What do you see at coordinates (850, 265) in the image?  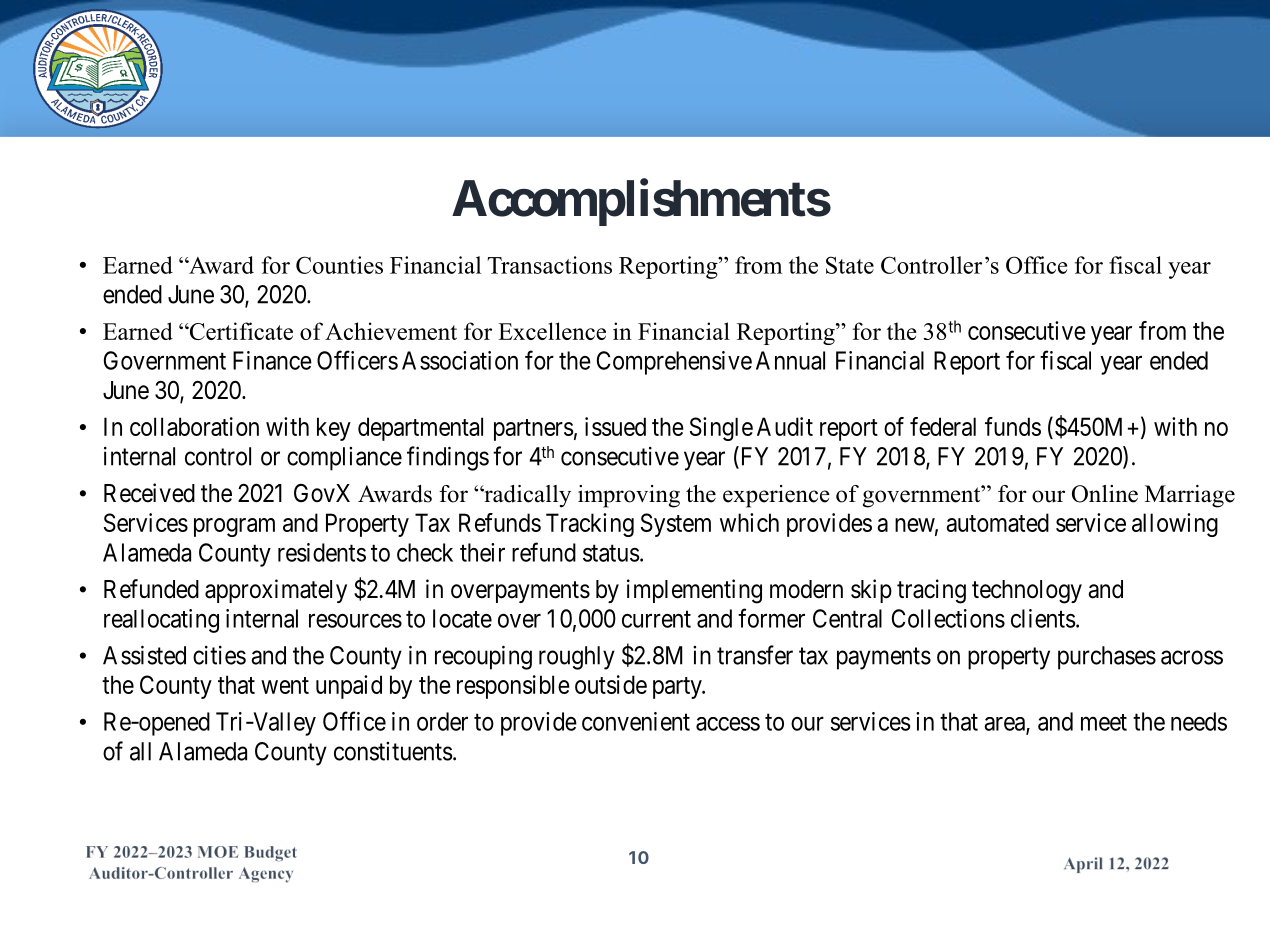 I see `State` at bounding box center [850, 265].
